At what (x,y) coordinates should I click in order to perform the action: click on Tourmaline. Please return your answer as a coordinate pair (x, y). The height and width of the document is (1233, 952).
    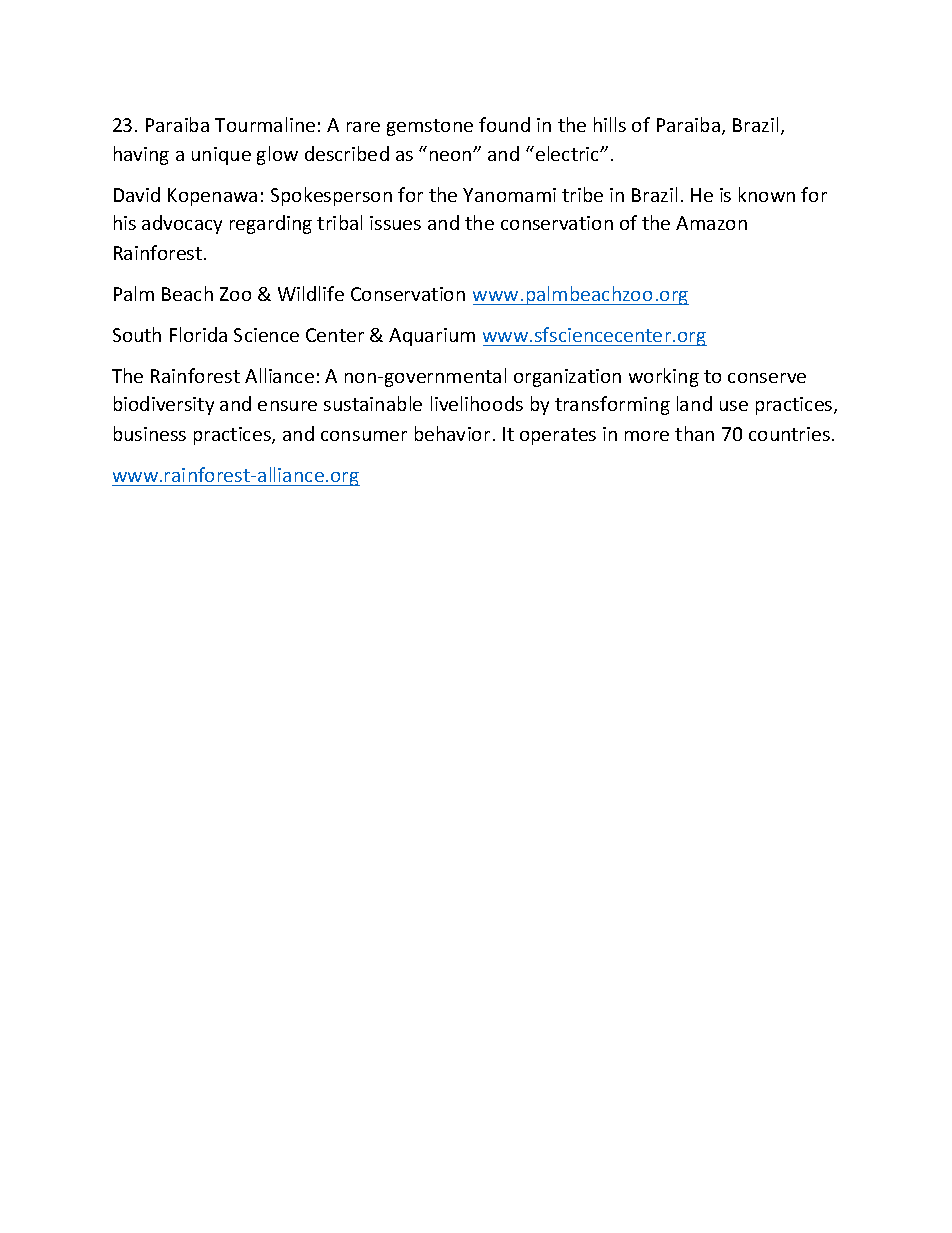
    Looking at the image, I should click on (265, 124).
